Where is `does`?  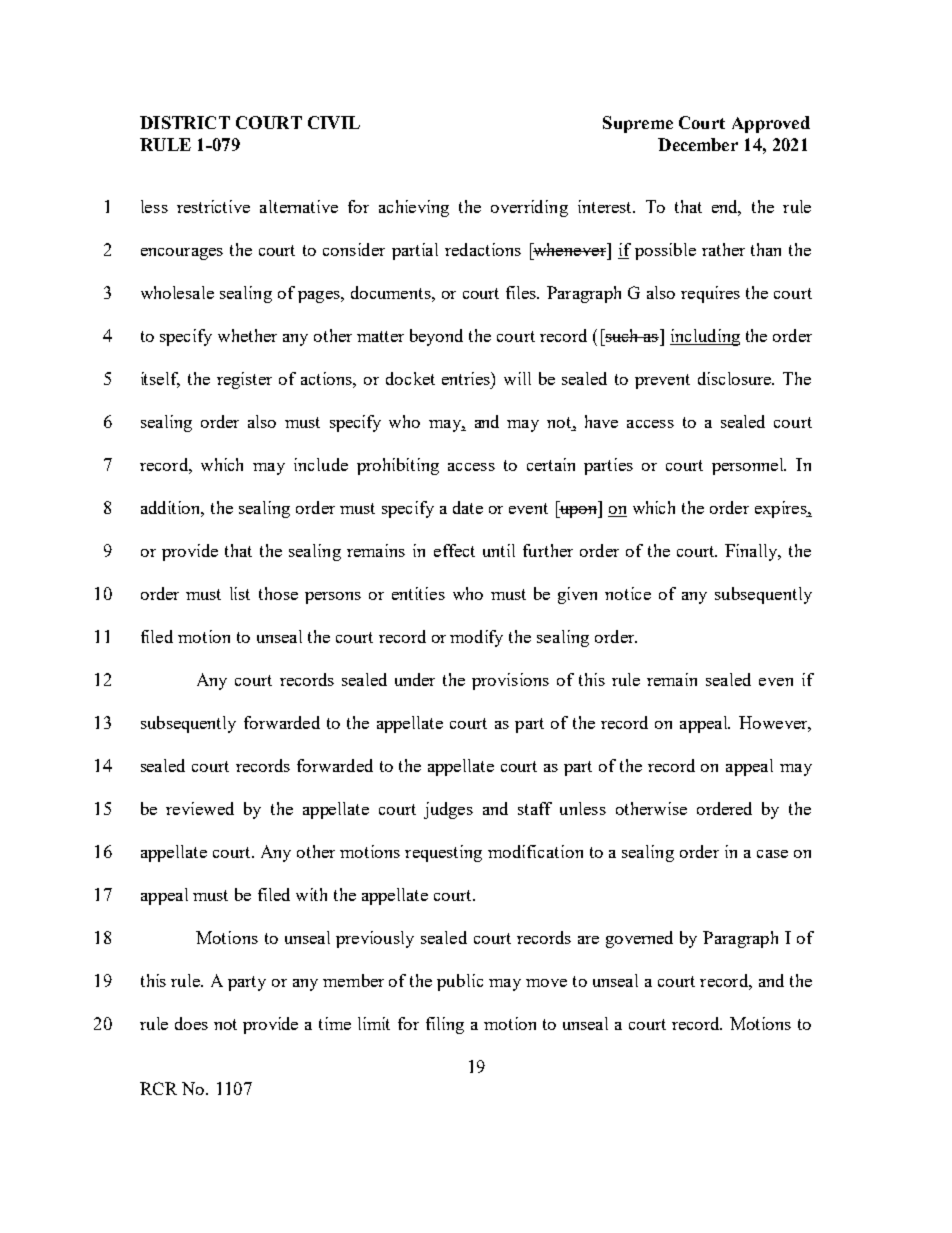
does is located at coordinates (191, 1023).
